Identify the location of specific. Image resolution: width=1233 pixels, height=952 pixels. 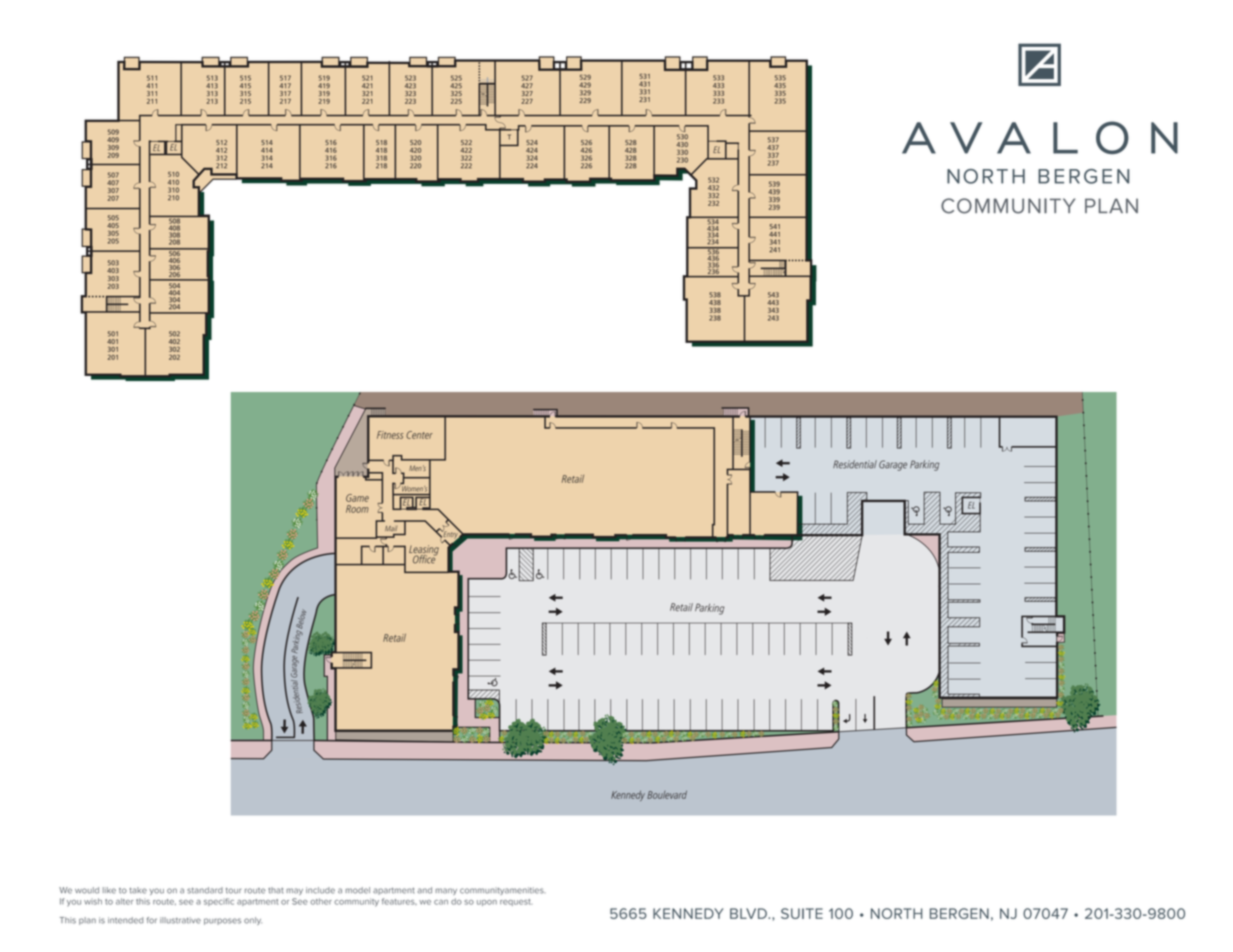
(219, 902).
